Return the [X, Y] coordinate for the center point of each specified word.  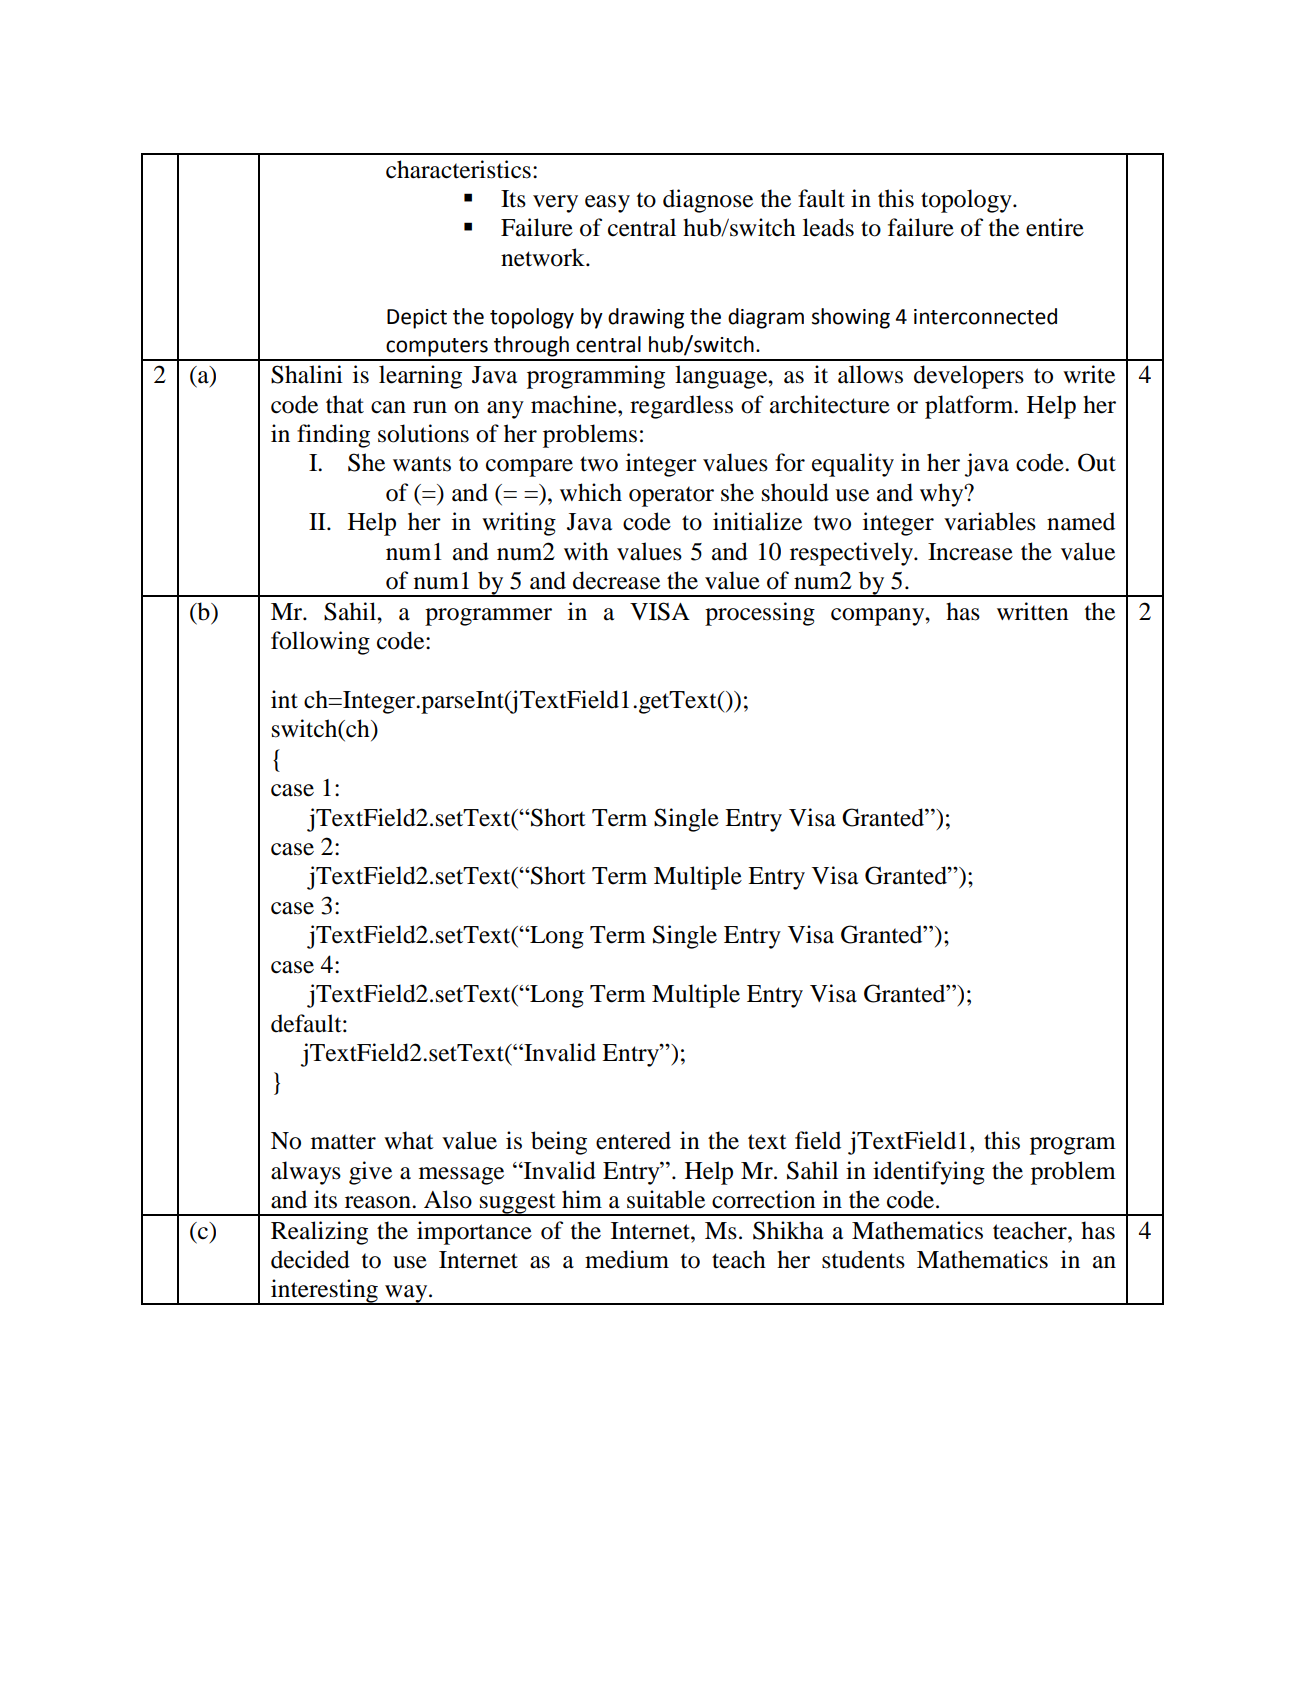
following [320, 643]
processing [760, 614]
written [1033, 611]
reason [379, 1202]
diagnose [708, 201]
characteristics [458, 169]
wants [422, 464]
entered [633, 1140]
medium [627, 1259]
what [409, 1140]
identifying [929, 1173]
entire [1055, 227]
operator [671, 496]
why [943, 495]
